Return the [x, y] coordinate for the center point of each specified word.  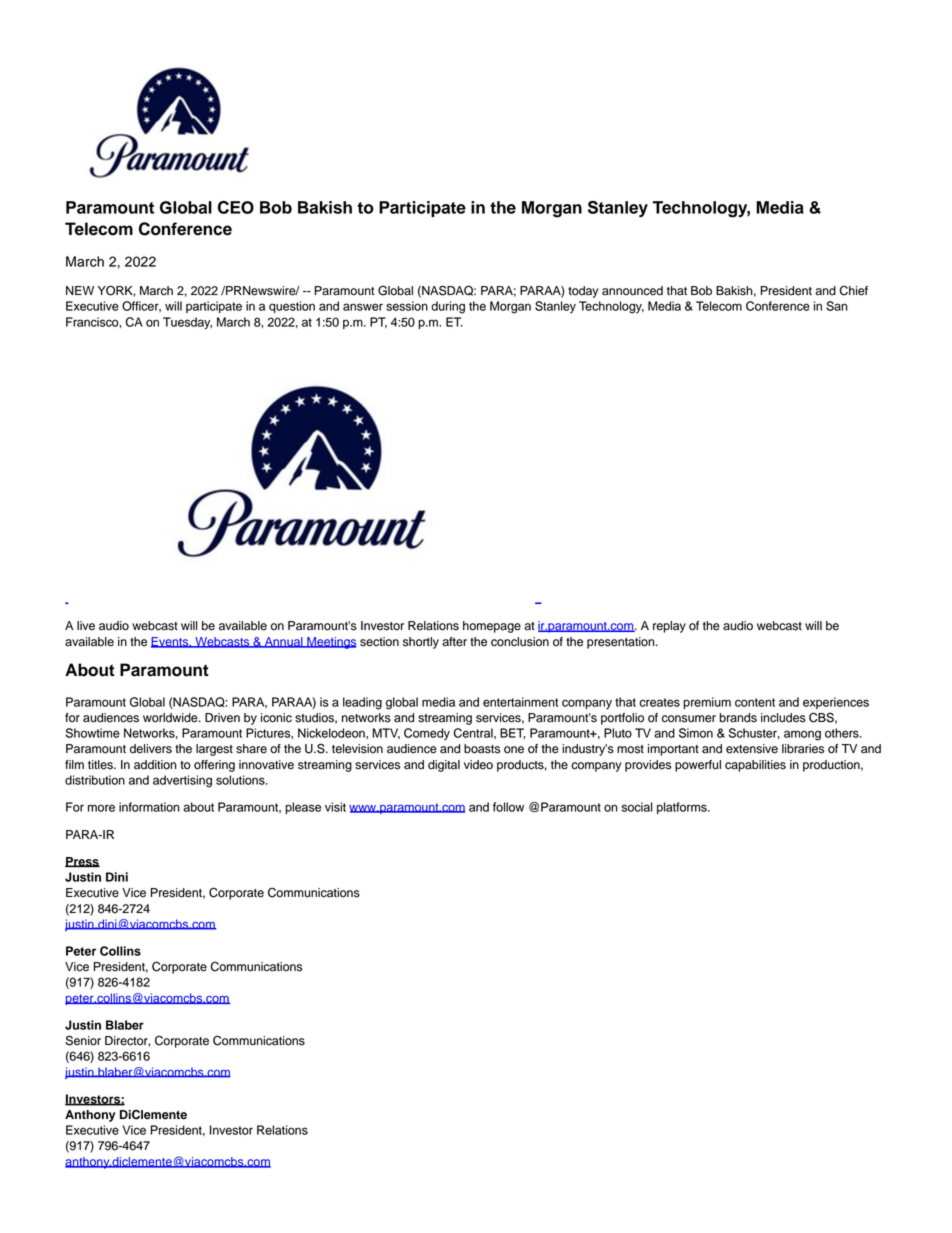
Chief [853, 290]
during [448, 307]
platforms [683, 808]
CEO [236, 207]
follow [508, 807]
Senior [83, 1040]
